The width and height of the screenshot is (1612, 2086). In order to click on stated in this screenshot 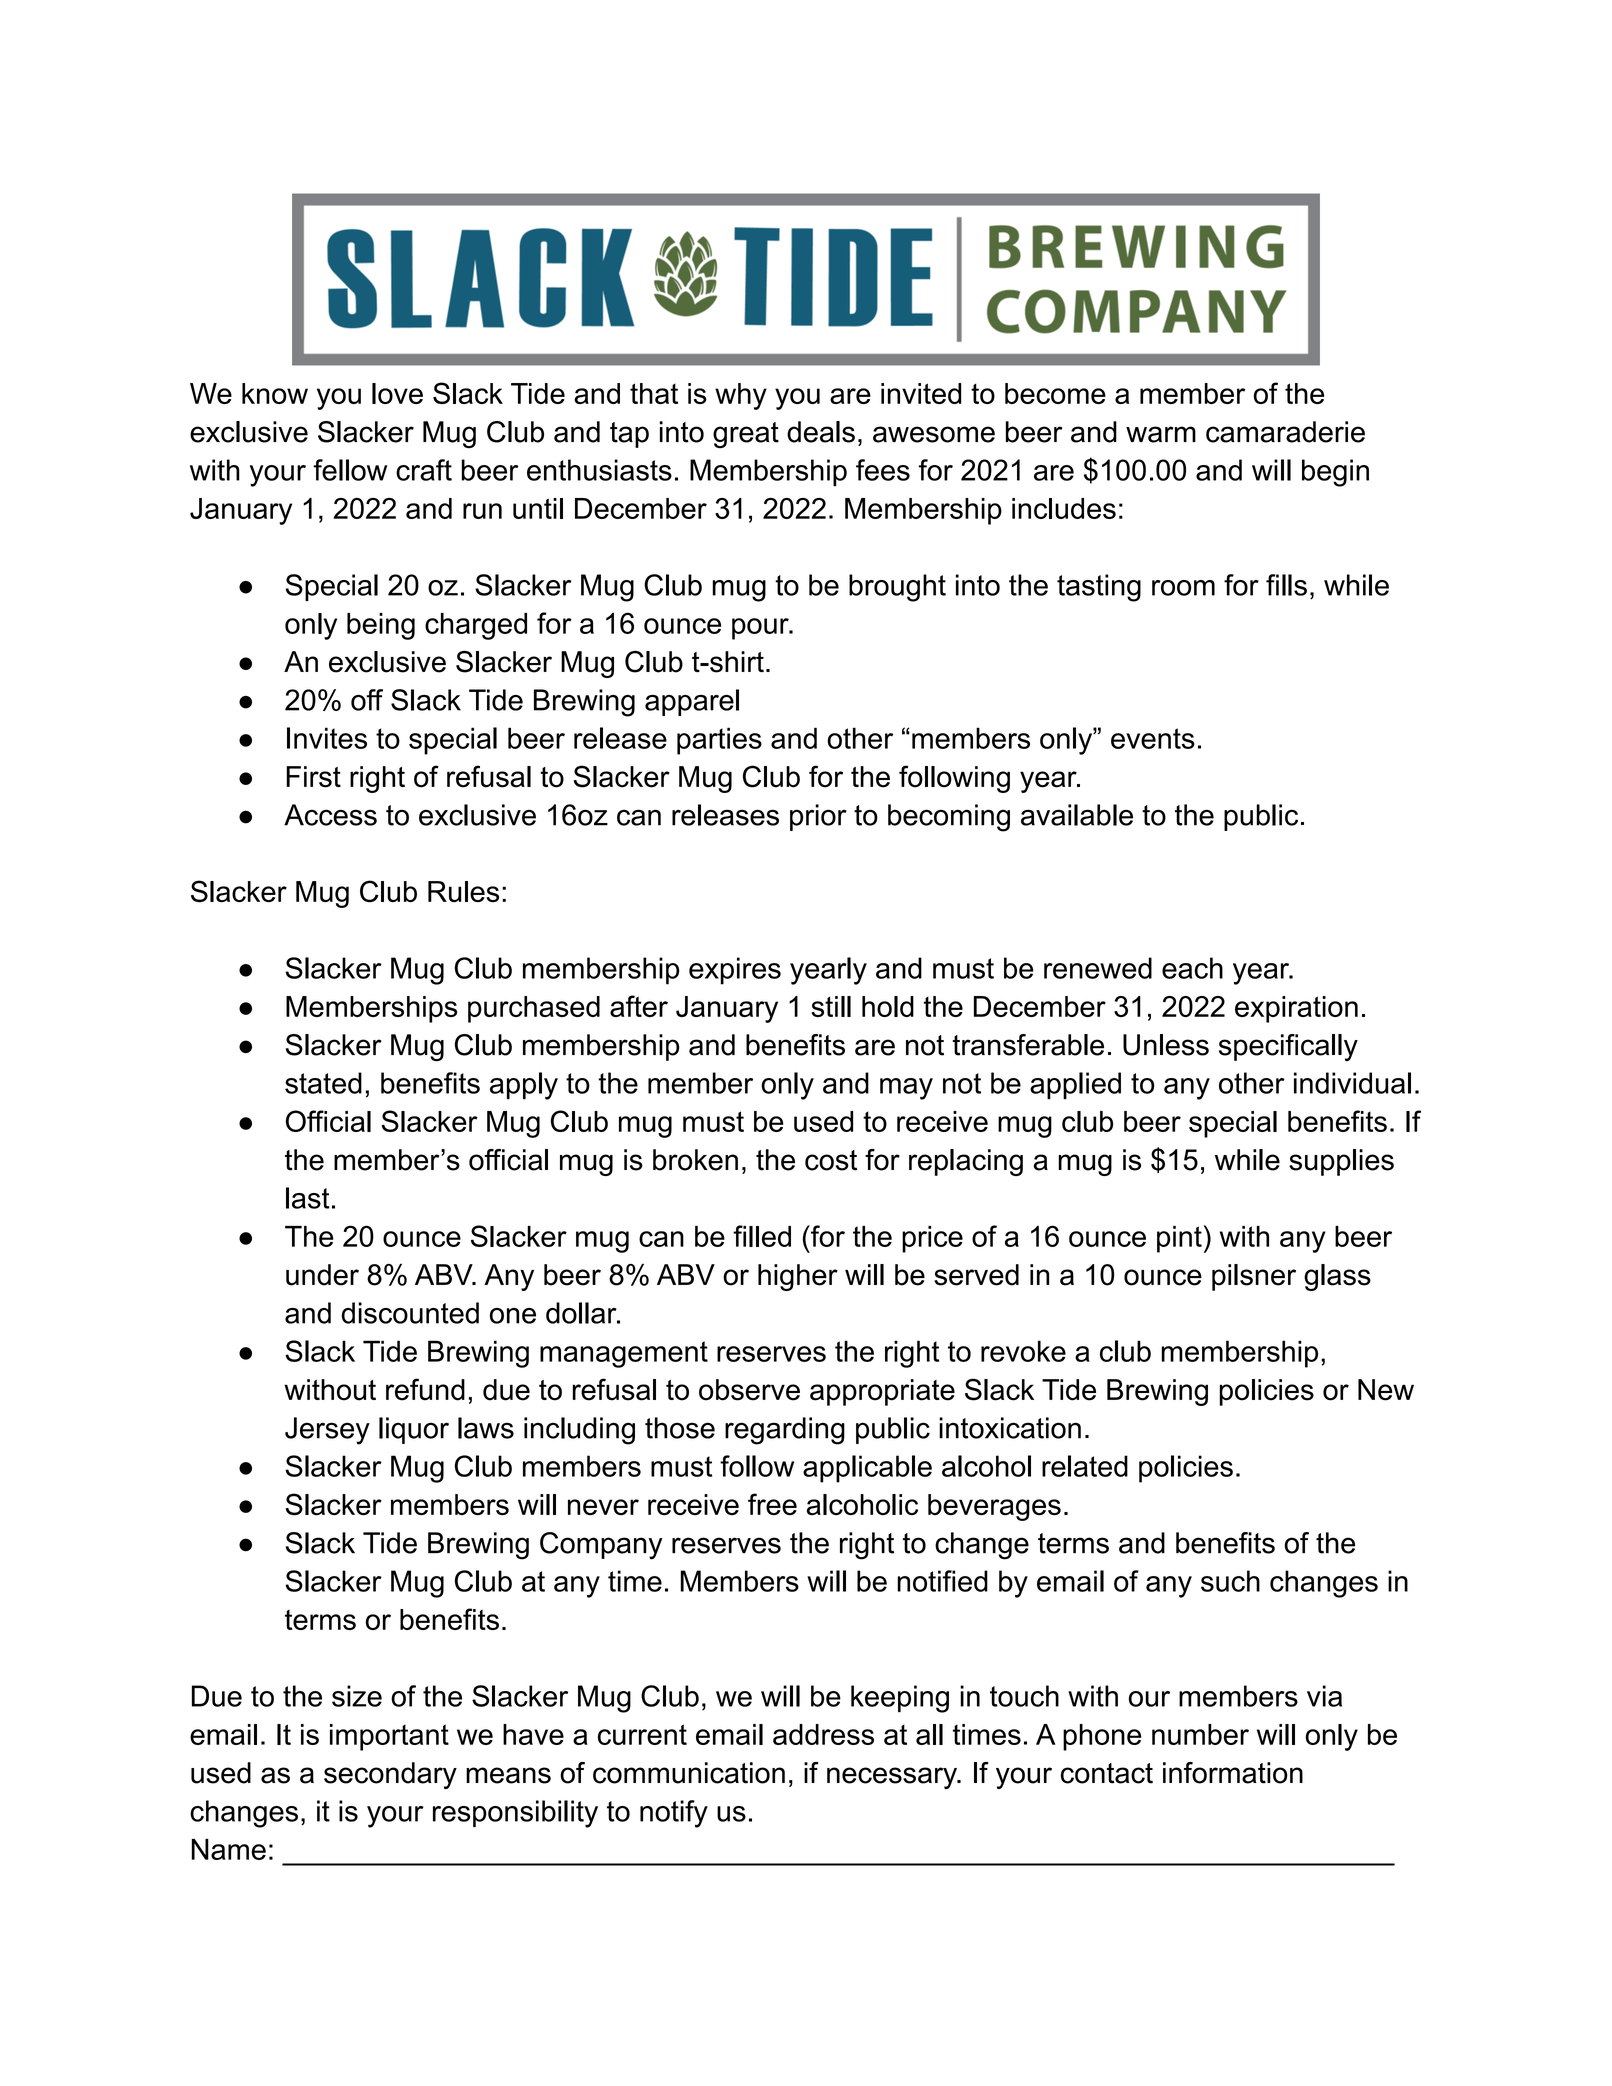, I will do `click(323, 1083)`.
